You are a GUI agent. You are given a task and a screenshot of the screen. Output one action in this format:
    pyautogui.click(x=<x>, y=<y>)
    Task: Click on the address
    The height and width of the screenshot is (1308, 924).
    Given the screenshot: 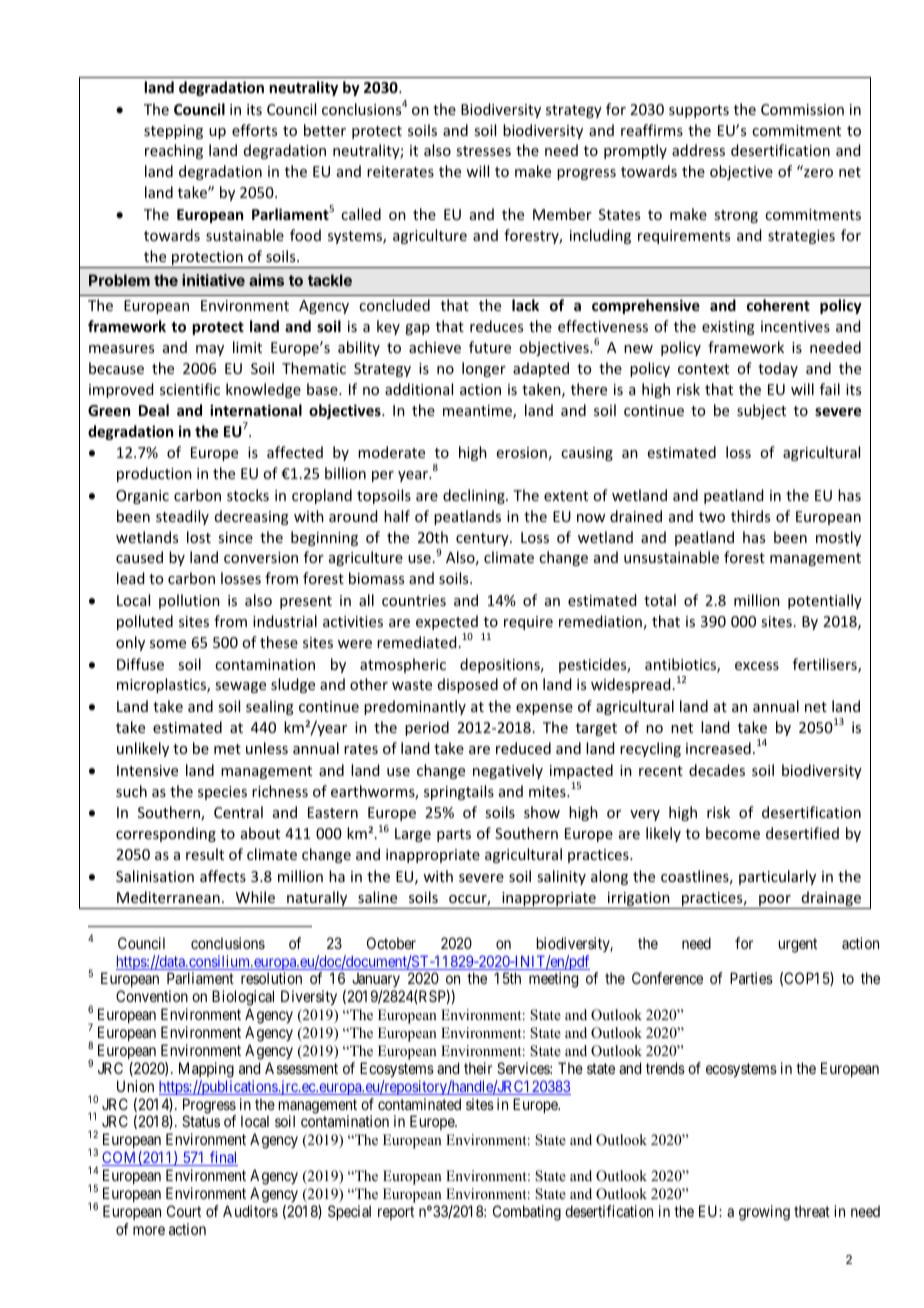 What is the action you would take?
    pyautogui.click(x=698, y=150)
